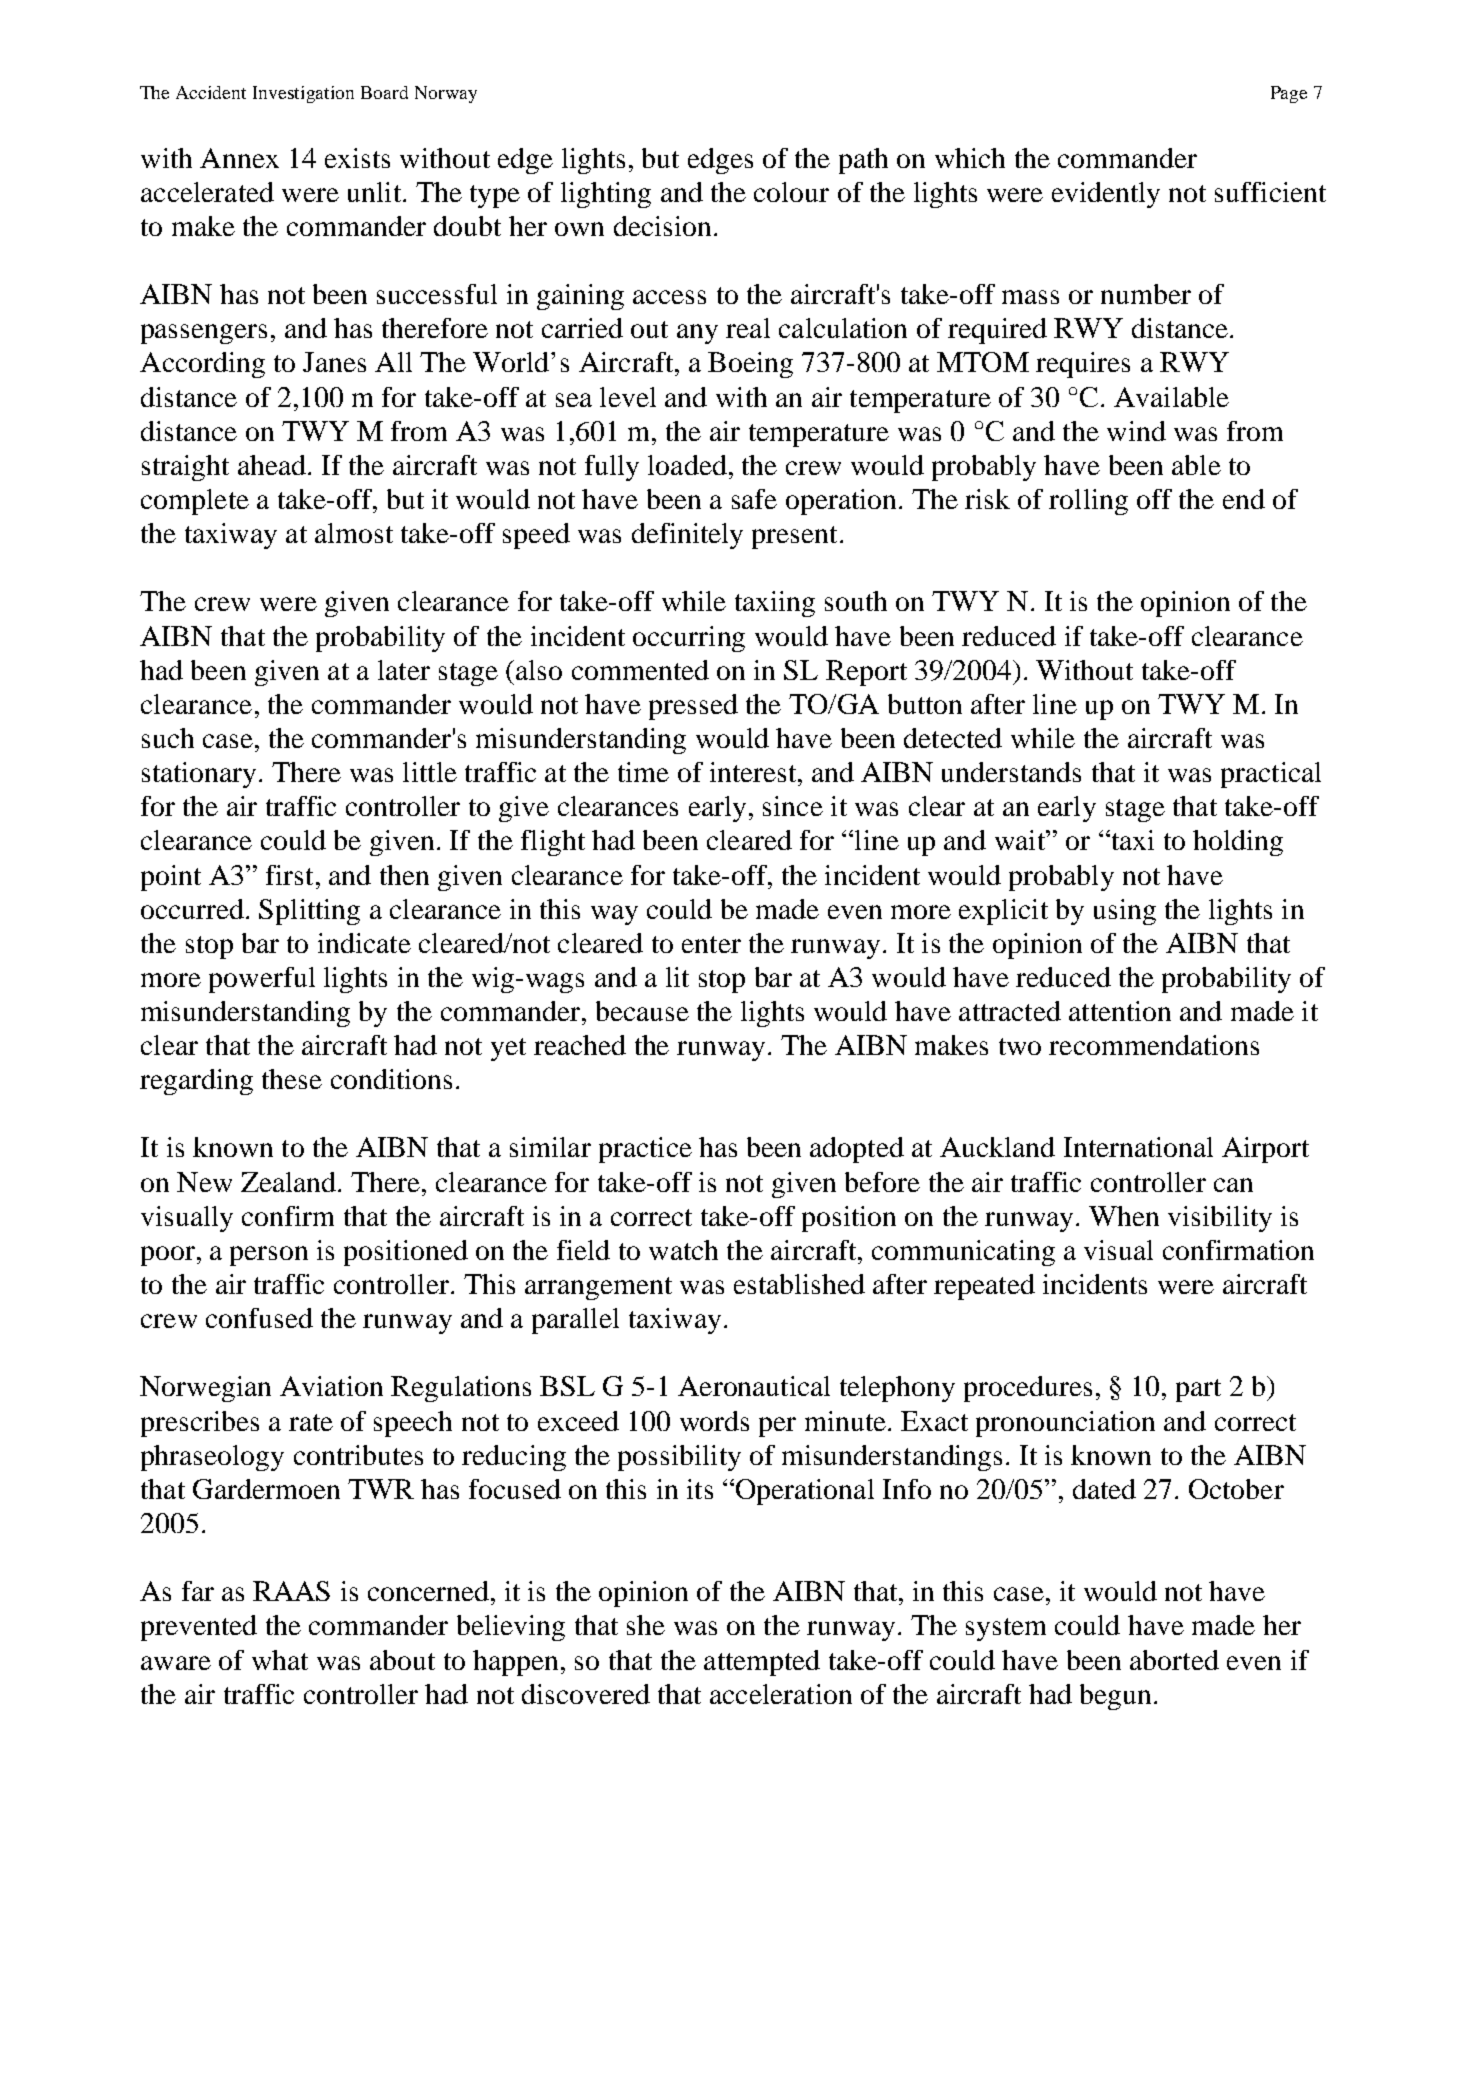  I want to click on enter, so click(711, 944).
